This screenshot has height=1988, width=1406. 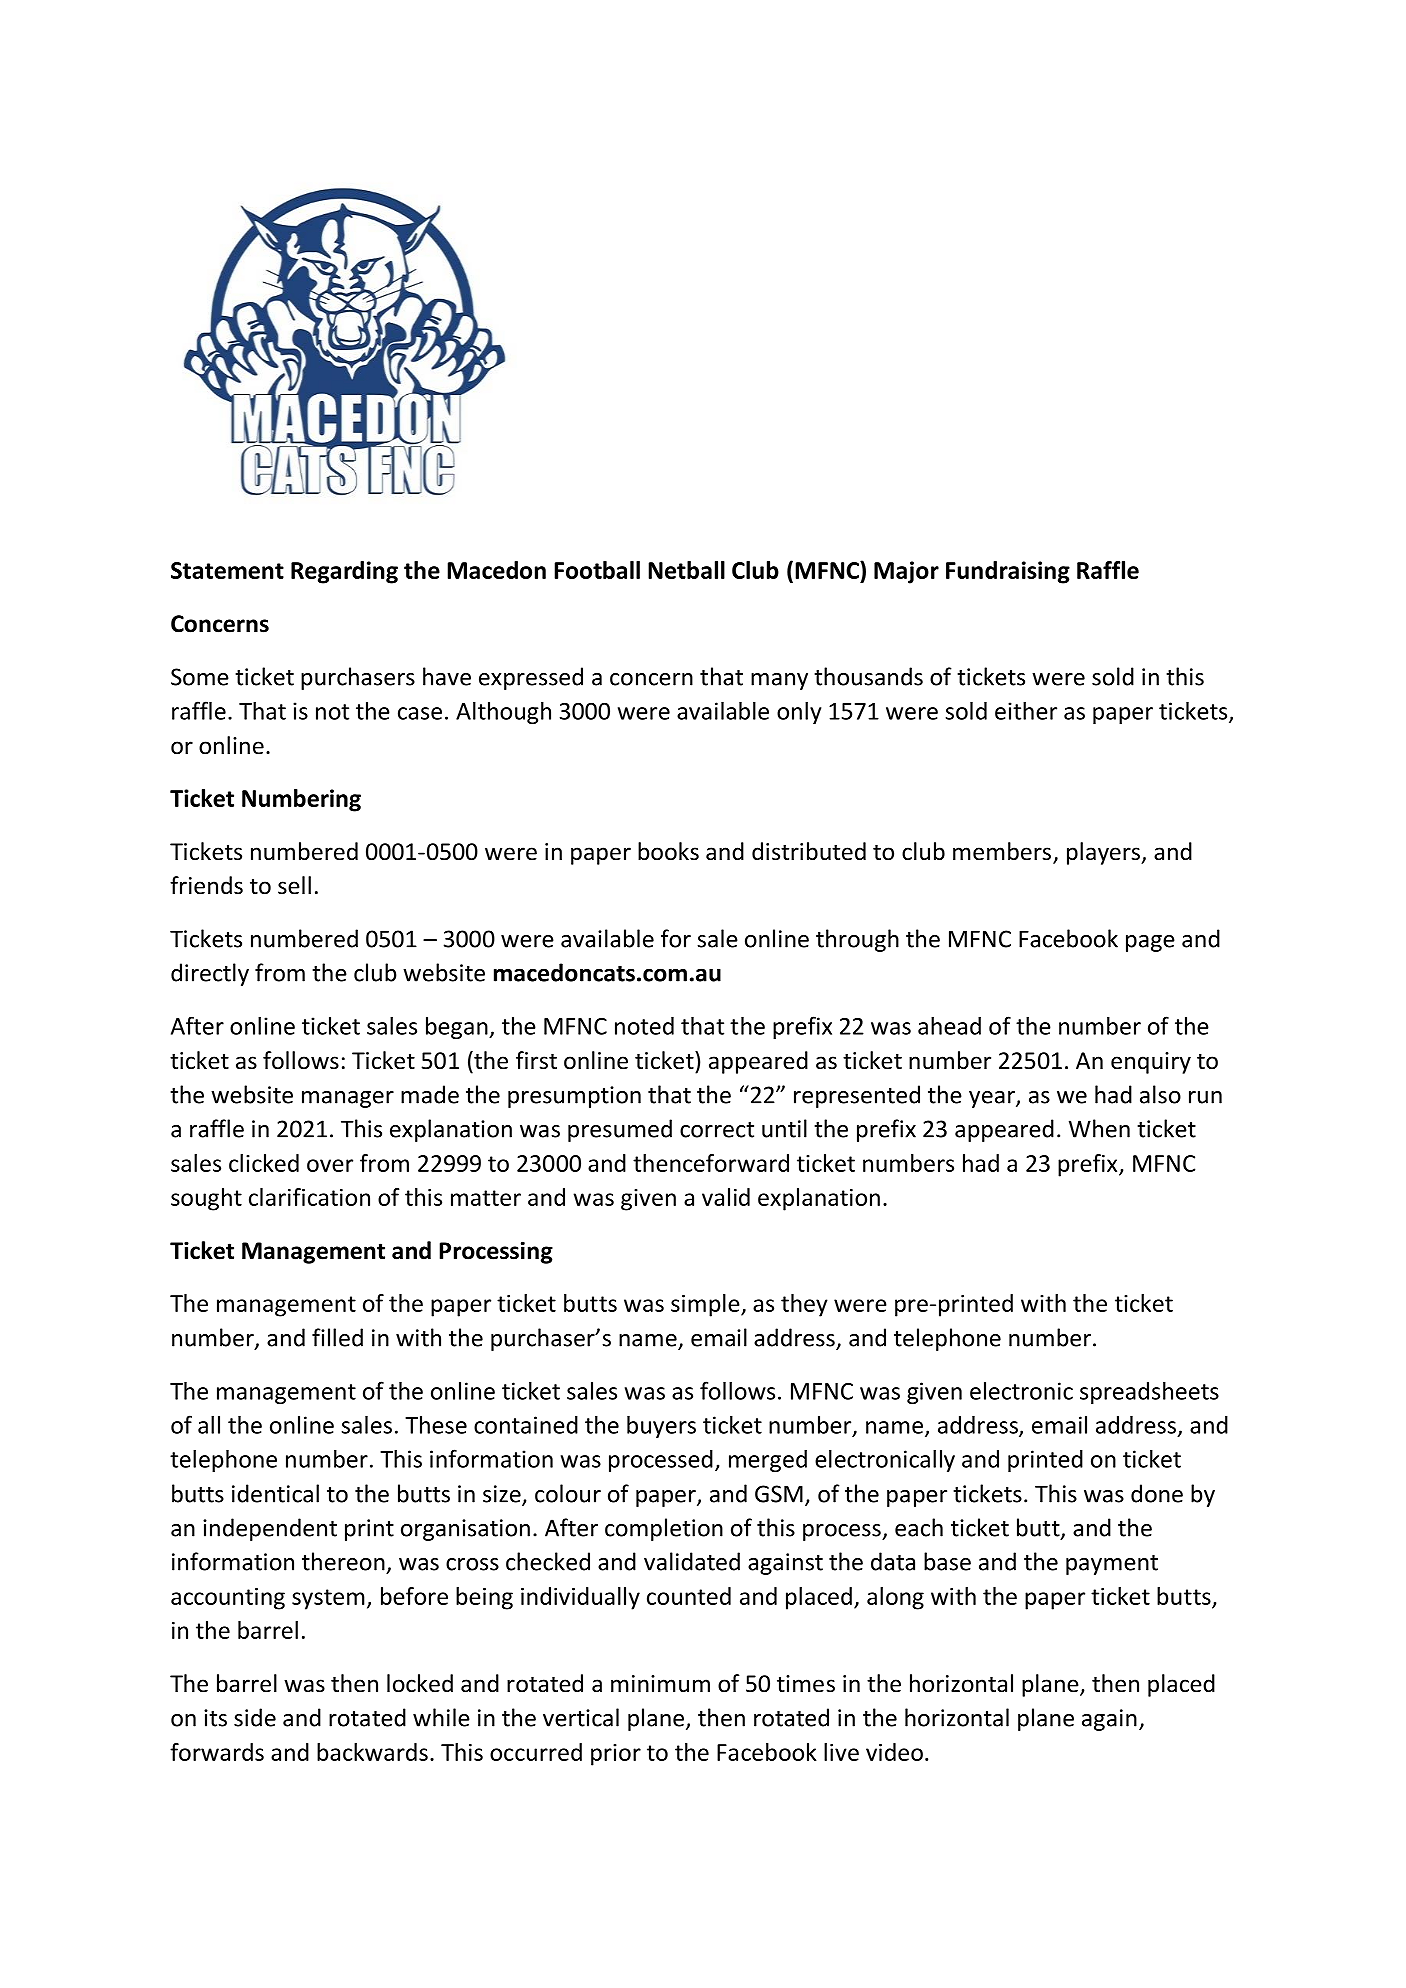 What do you see at coordinates (894, 1752) in the screenshot?
I see `video` at bounding box center [894, 1752].
